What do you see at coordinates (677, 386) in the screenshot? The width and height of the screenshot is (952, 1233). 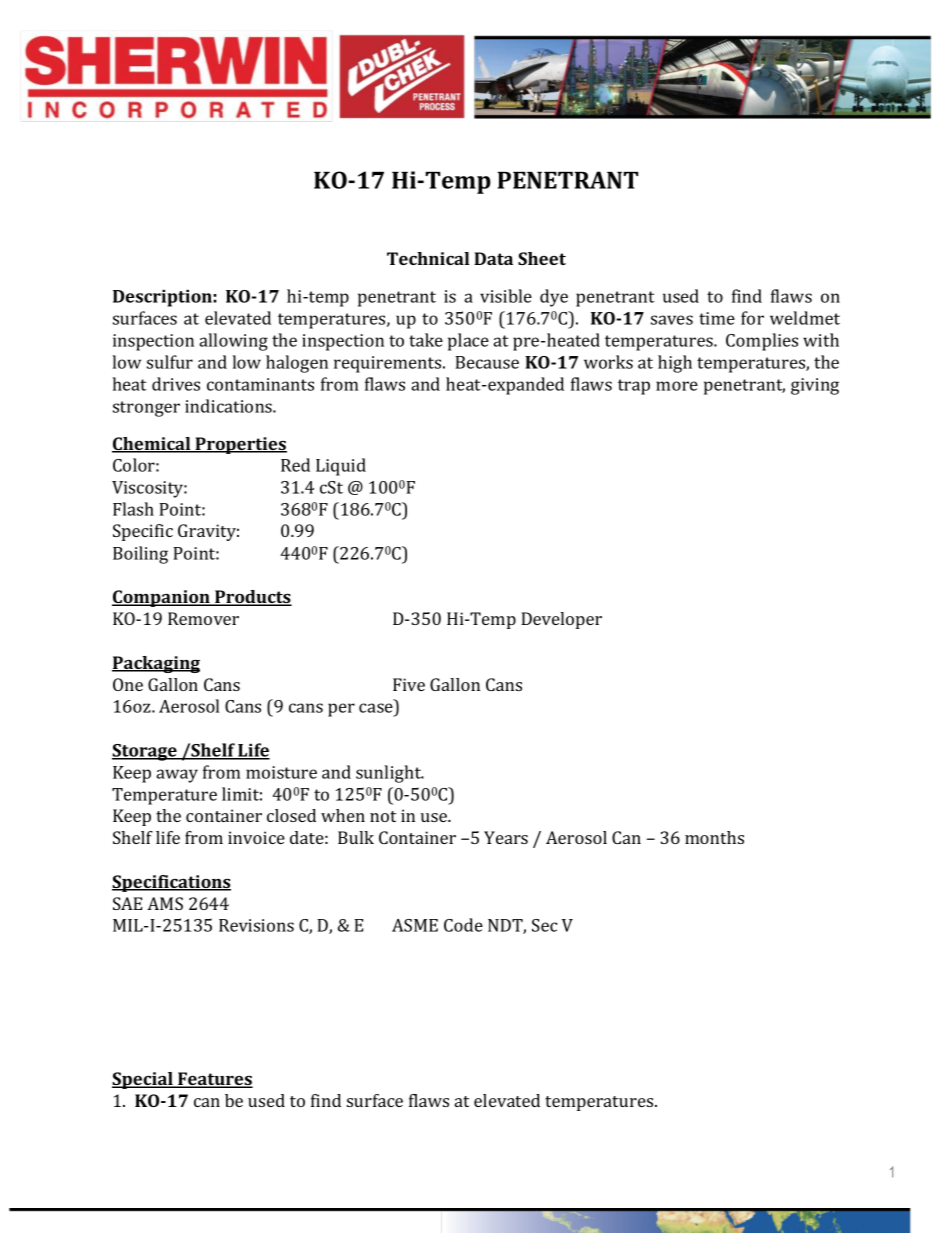 I see `more` at bounding box center [677, 386].
